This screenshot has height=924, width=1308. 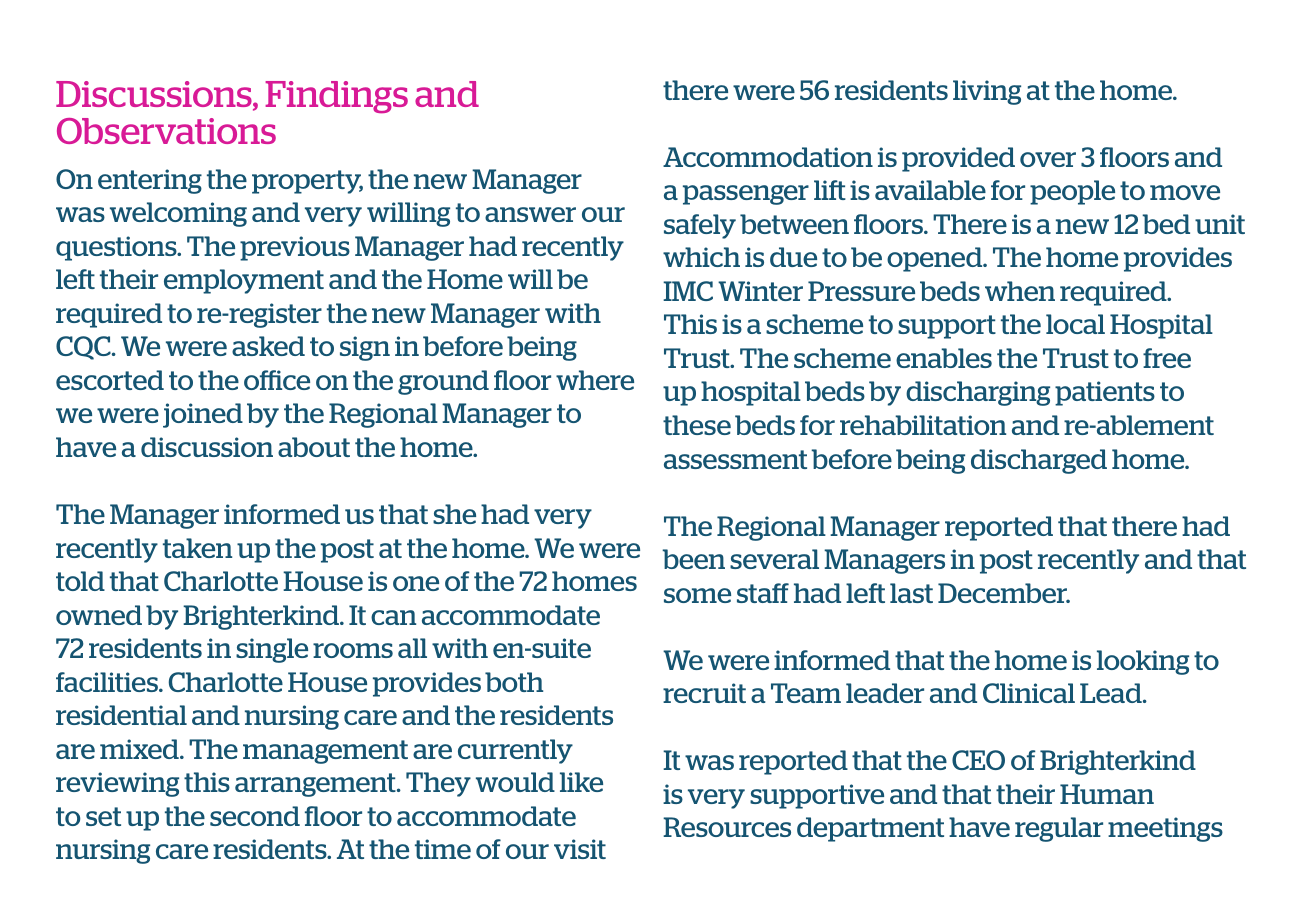 What do you see at coordinates (166, 131) in the screenshot?
I see `Observations` at bounding box center [166, 131].
